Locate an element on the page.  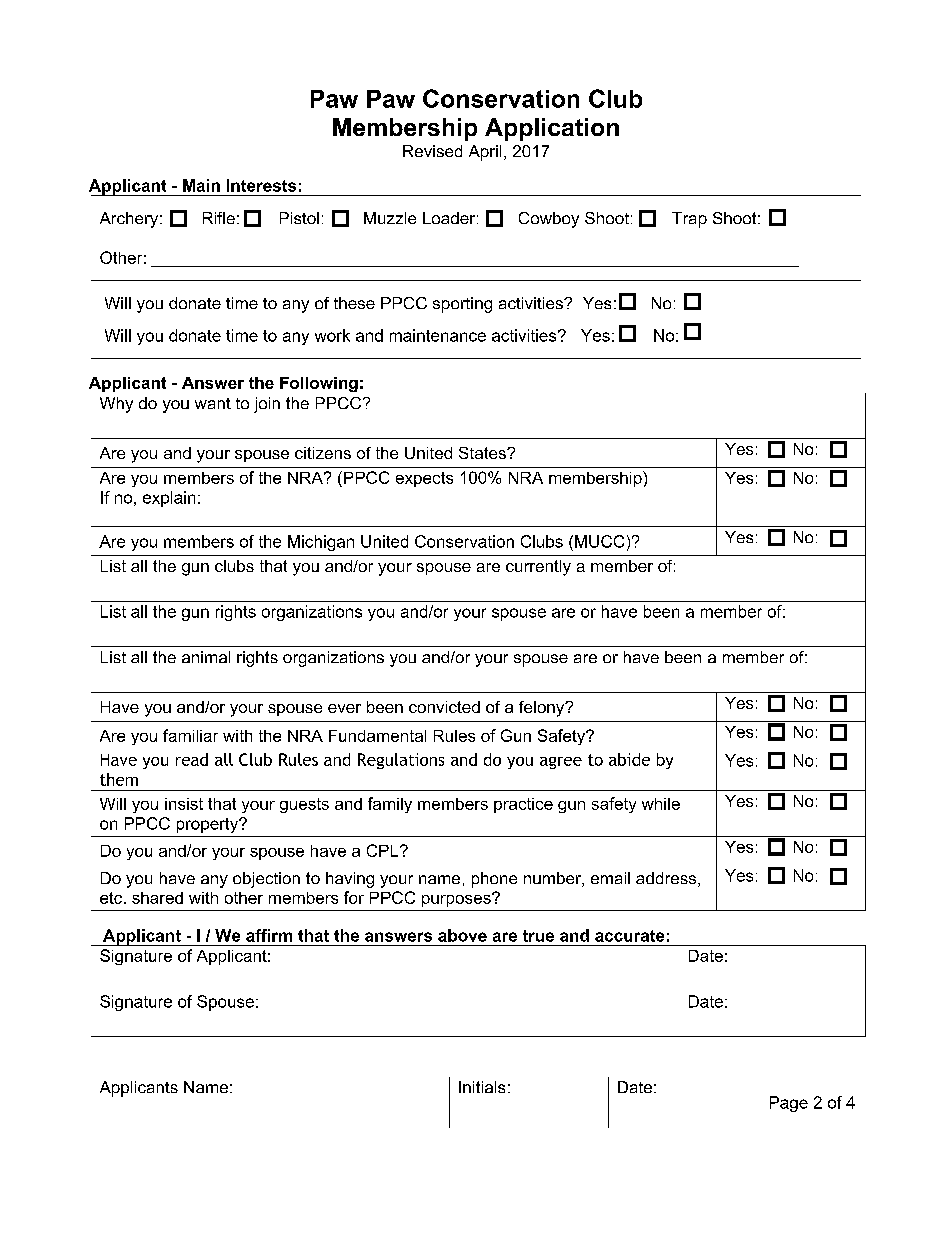
animal is located at coordinates (206, 657).
